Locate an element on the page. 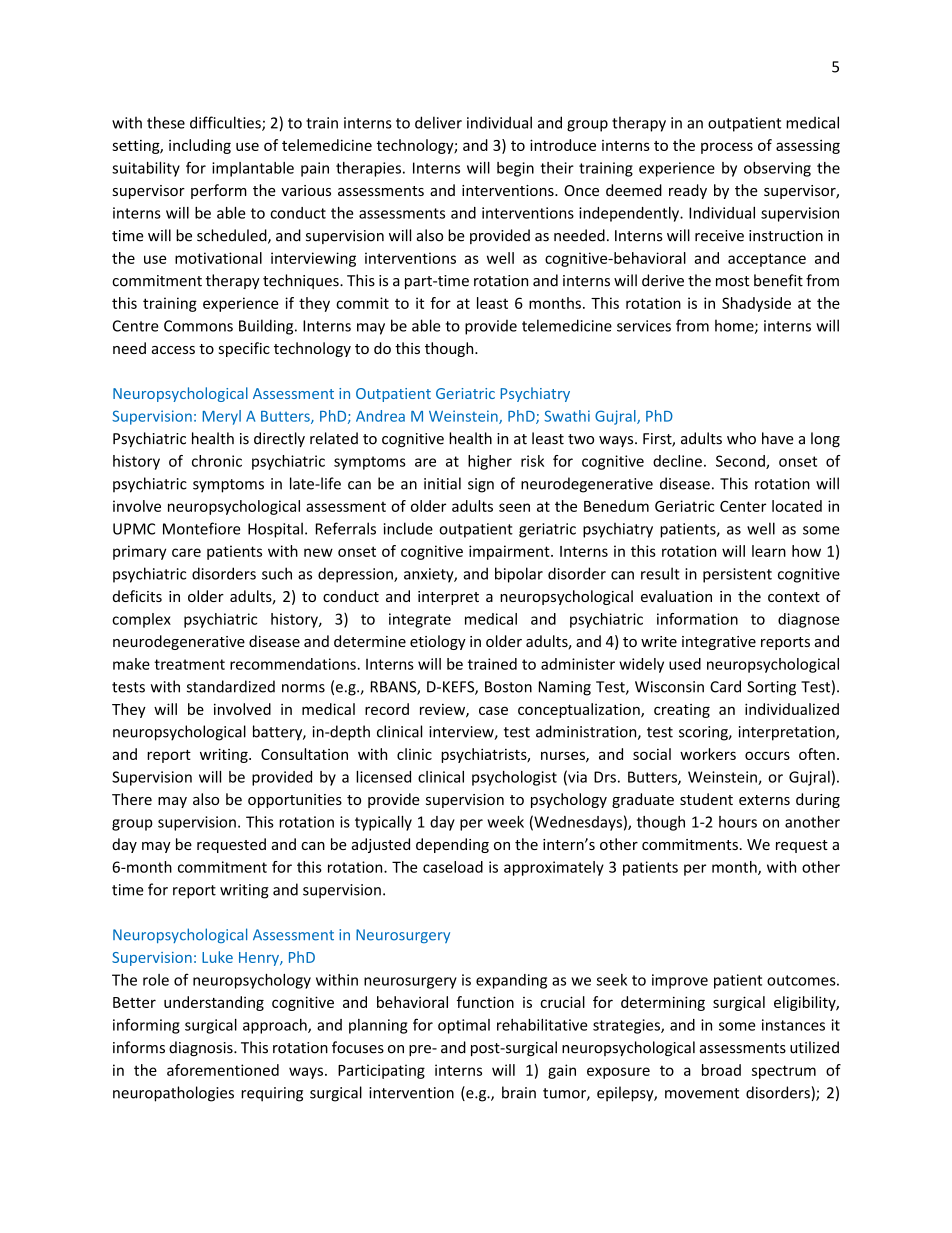 The height and width of the document is (1233, 952). higher is located at coordinates (490, 462).
